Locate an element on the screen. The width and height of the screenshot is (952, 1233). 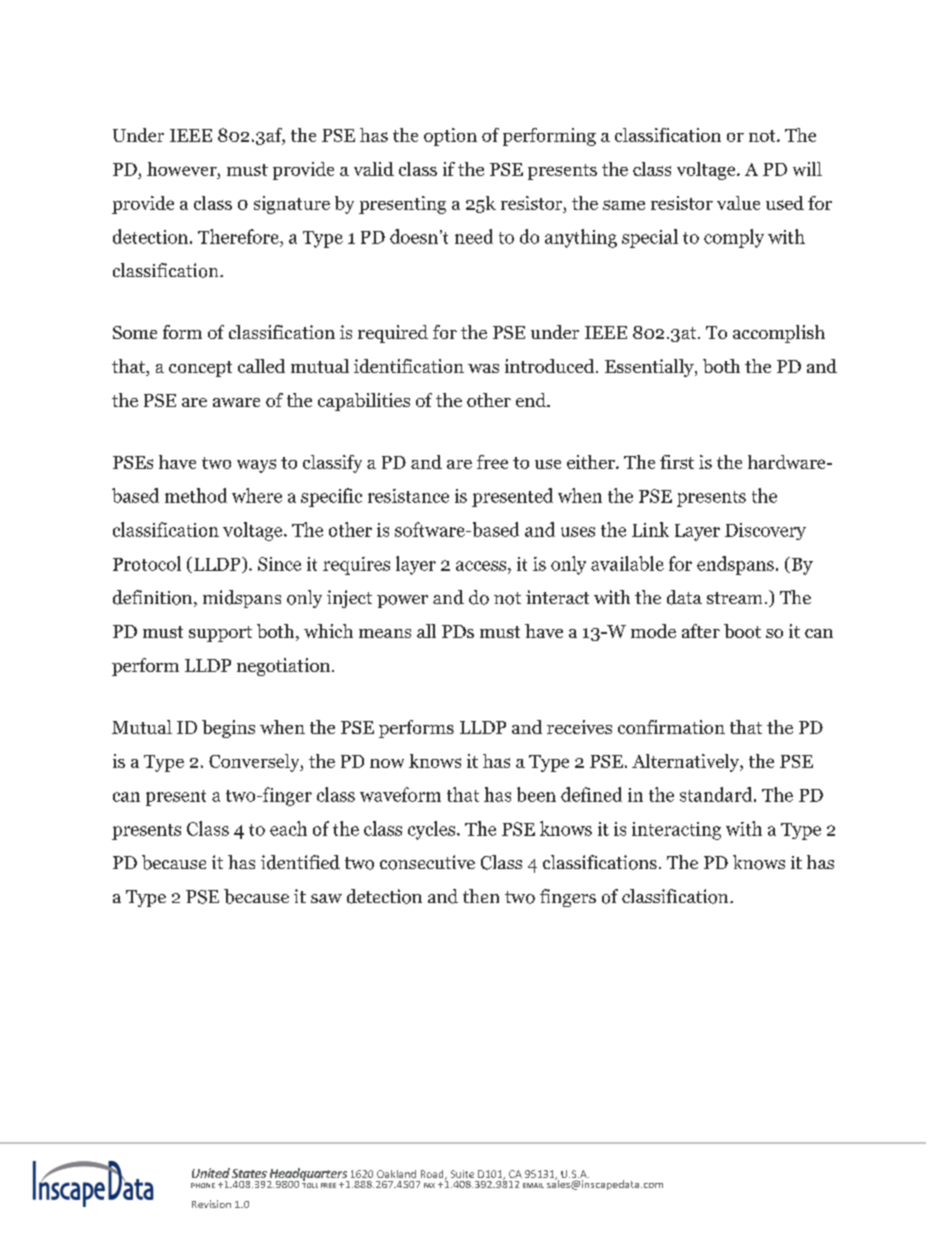
boot is located at coordinates (742, 631).
